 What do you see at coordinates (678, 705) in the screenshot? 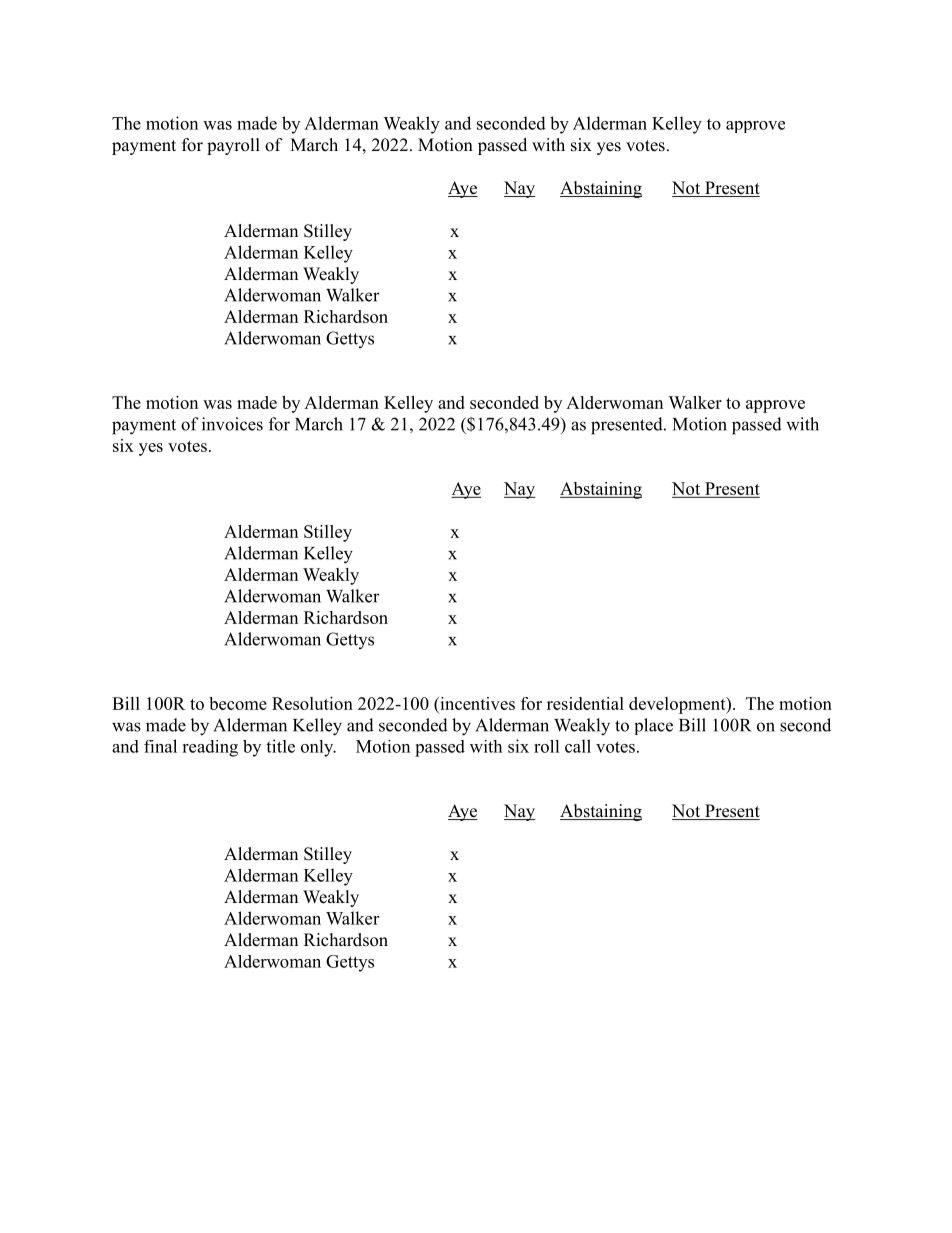
I see `development` at bounding box center [678, 705].
